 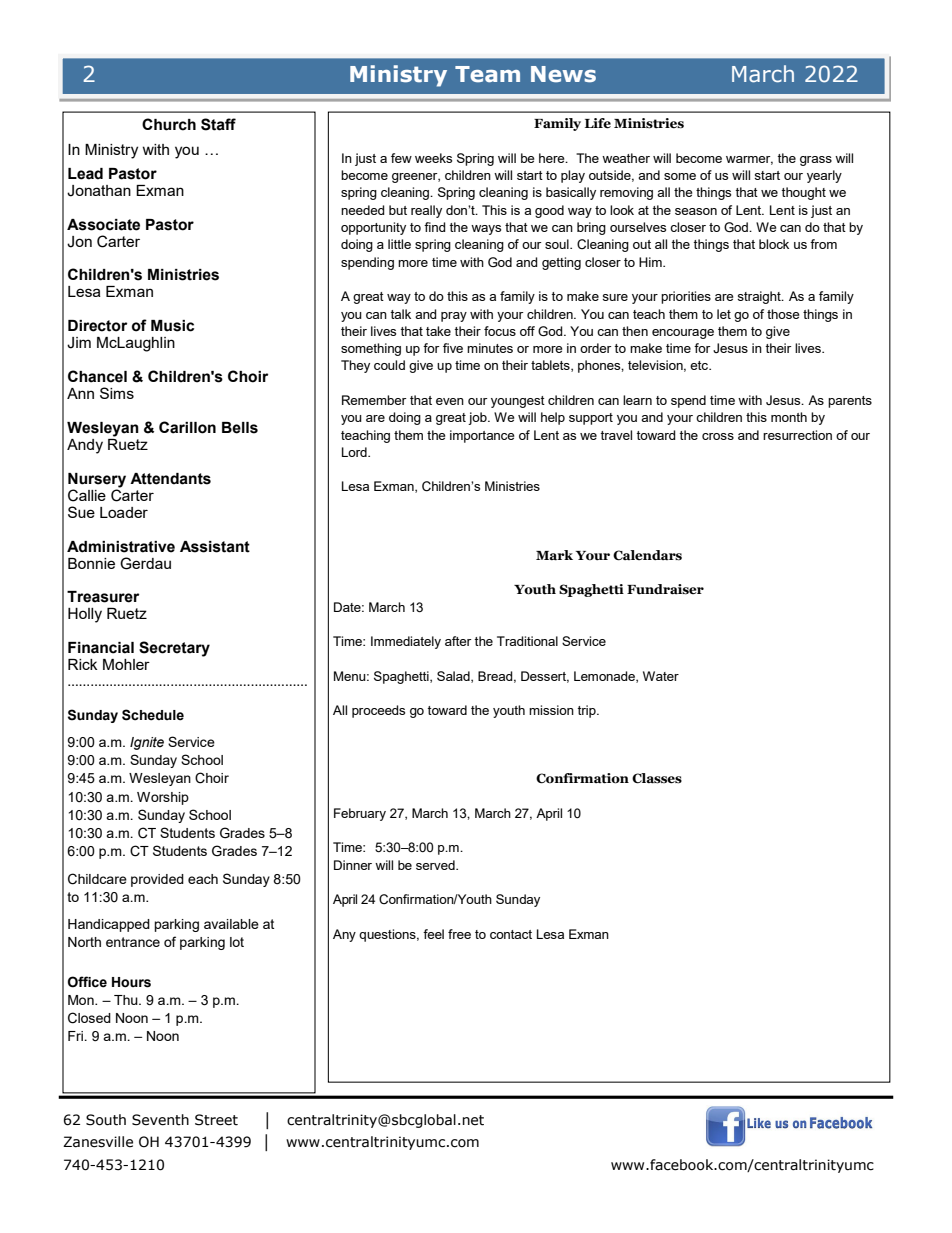 I want to click on after, so click(x=458, y=641).
